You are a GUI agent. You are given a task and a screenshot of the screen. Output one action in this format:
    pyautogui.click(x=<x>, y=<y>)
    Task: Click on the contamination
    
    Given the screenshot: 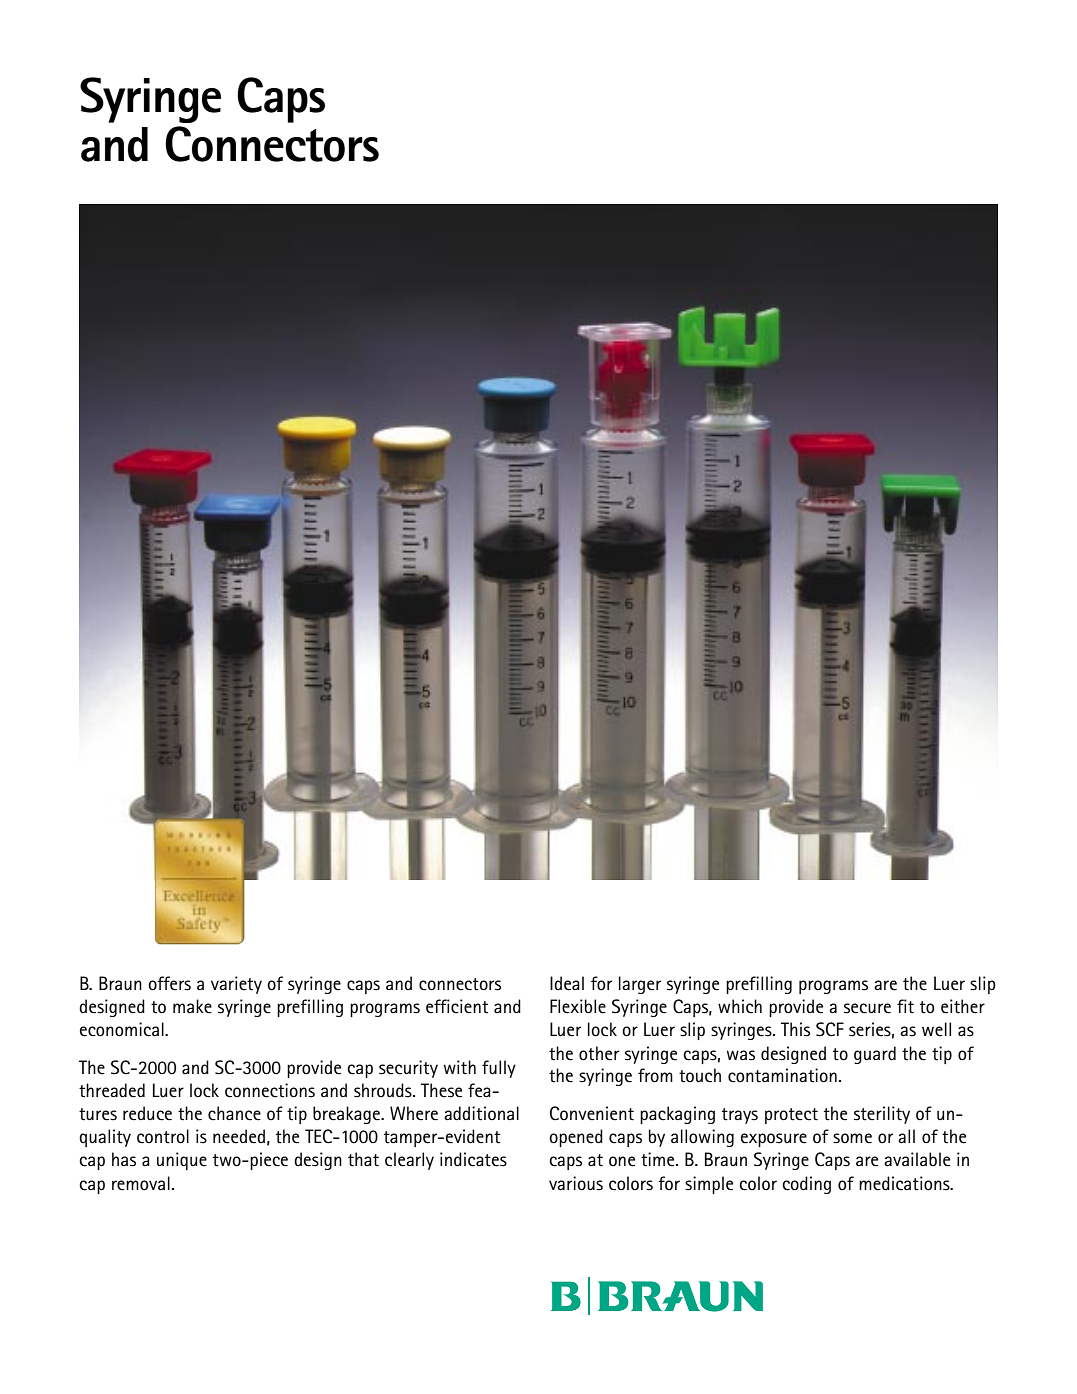 What is the action you would take?
    pyautogui.click(x=782, y=1075)
